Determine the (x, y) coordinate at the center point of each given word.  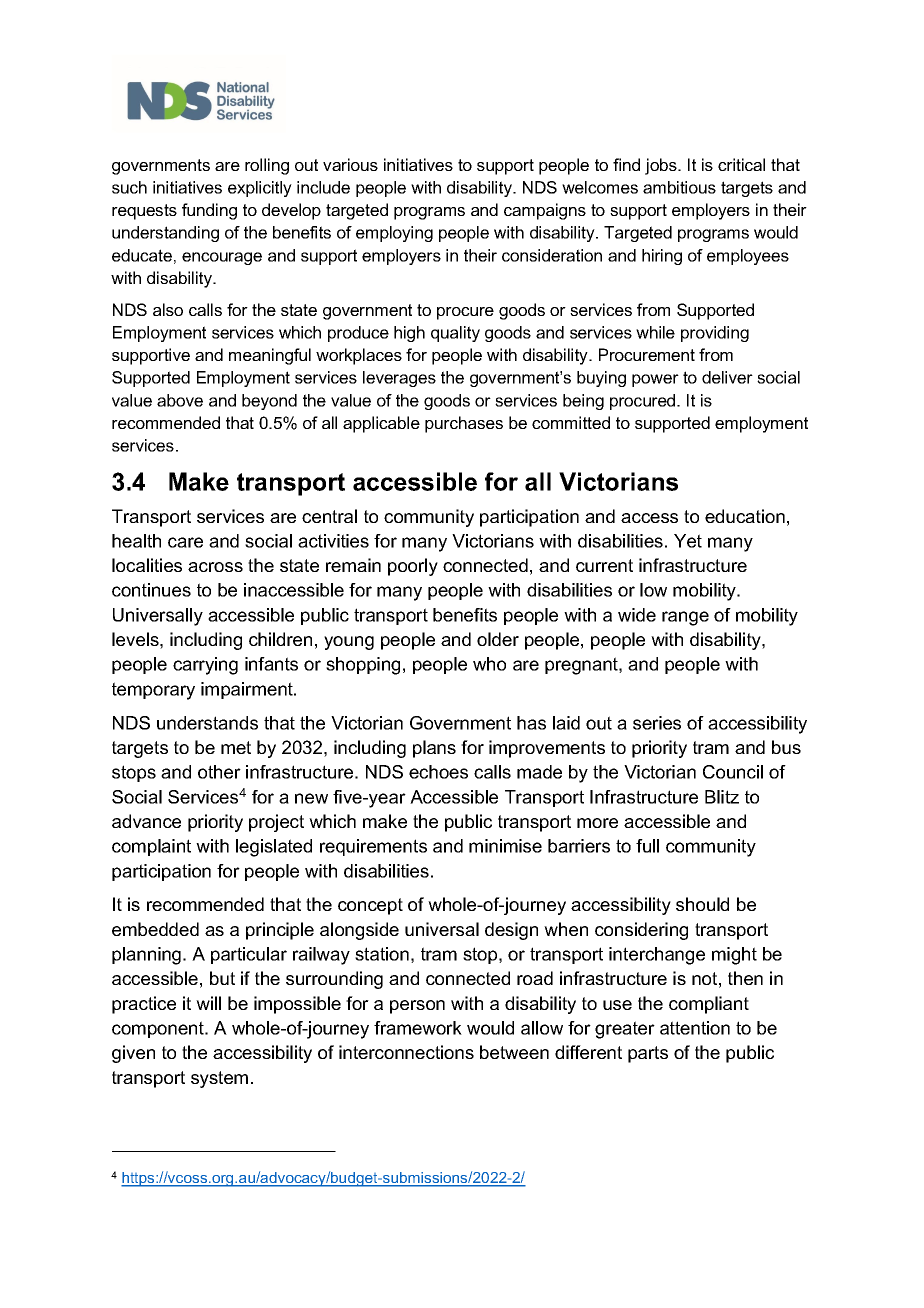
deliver (727, 377)
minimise (505, 846)
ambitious (679, 187)
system (219, 1079)
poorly (413, 567)
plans (434, 749)
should (702, 904)
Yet (688, 541)
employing (394, 234)
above (180, 400)
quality (455, 334)
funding (209, 211)
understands (207, 723)
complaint (151, 847)
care (185, 542)
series (657, 723)
